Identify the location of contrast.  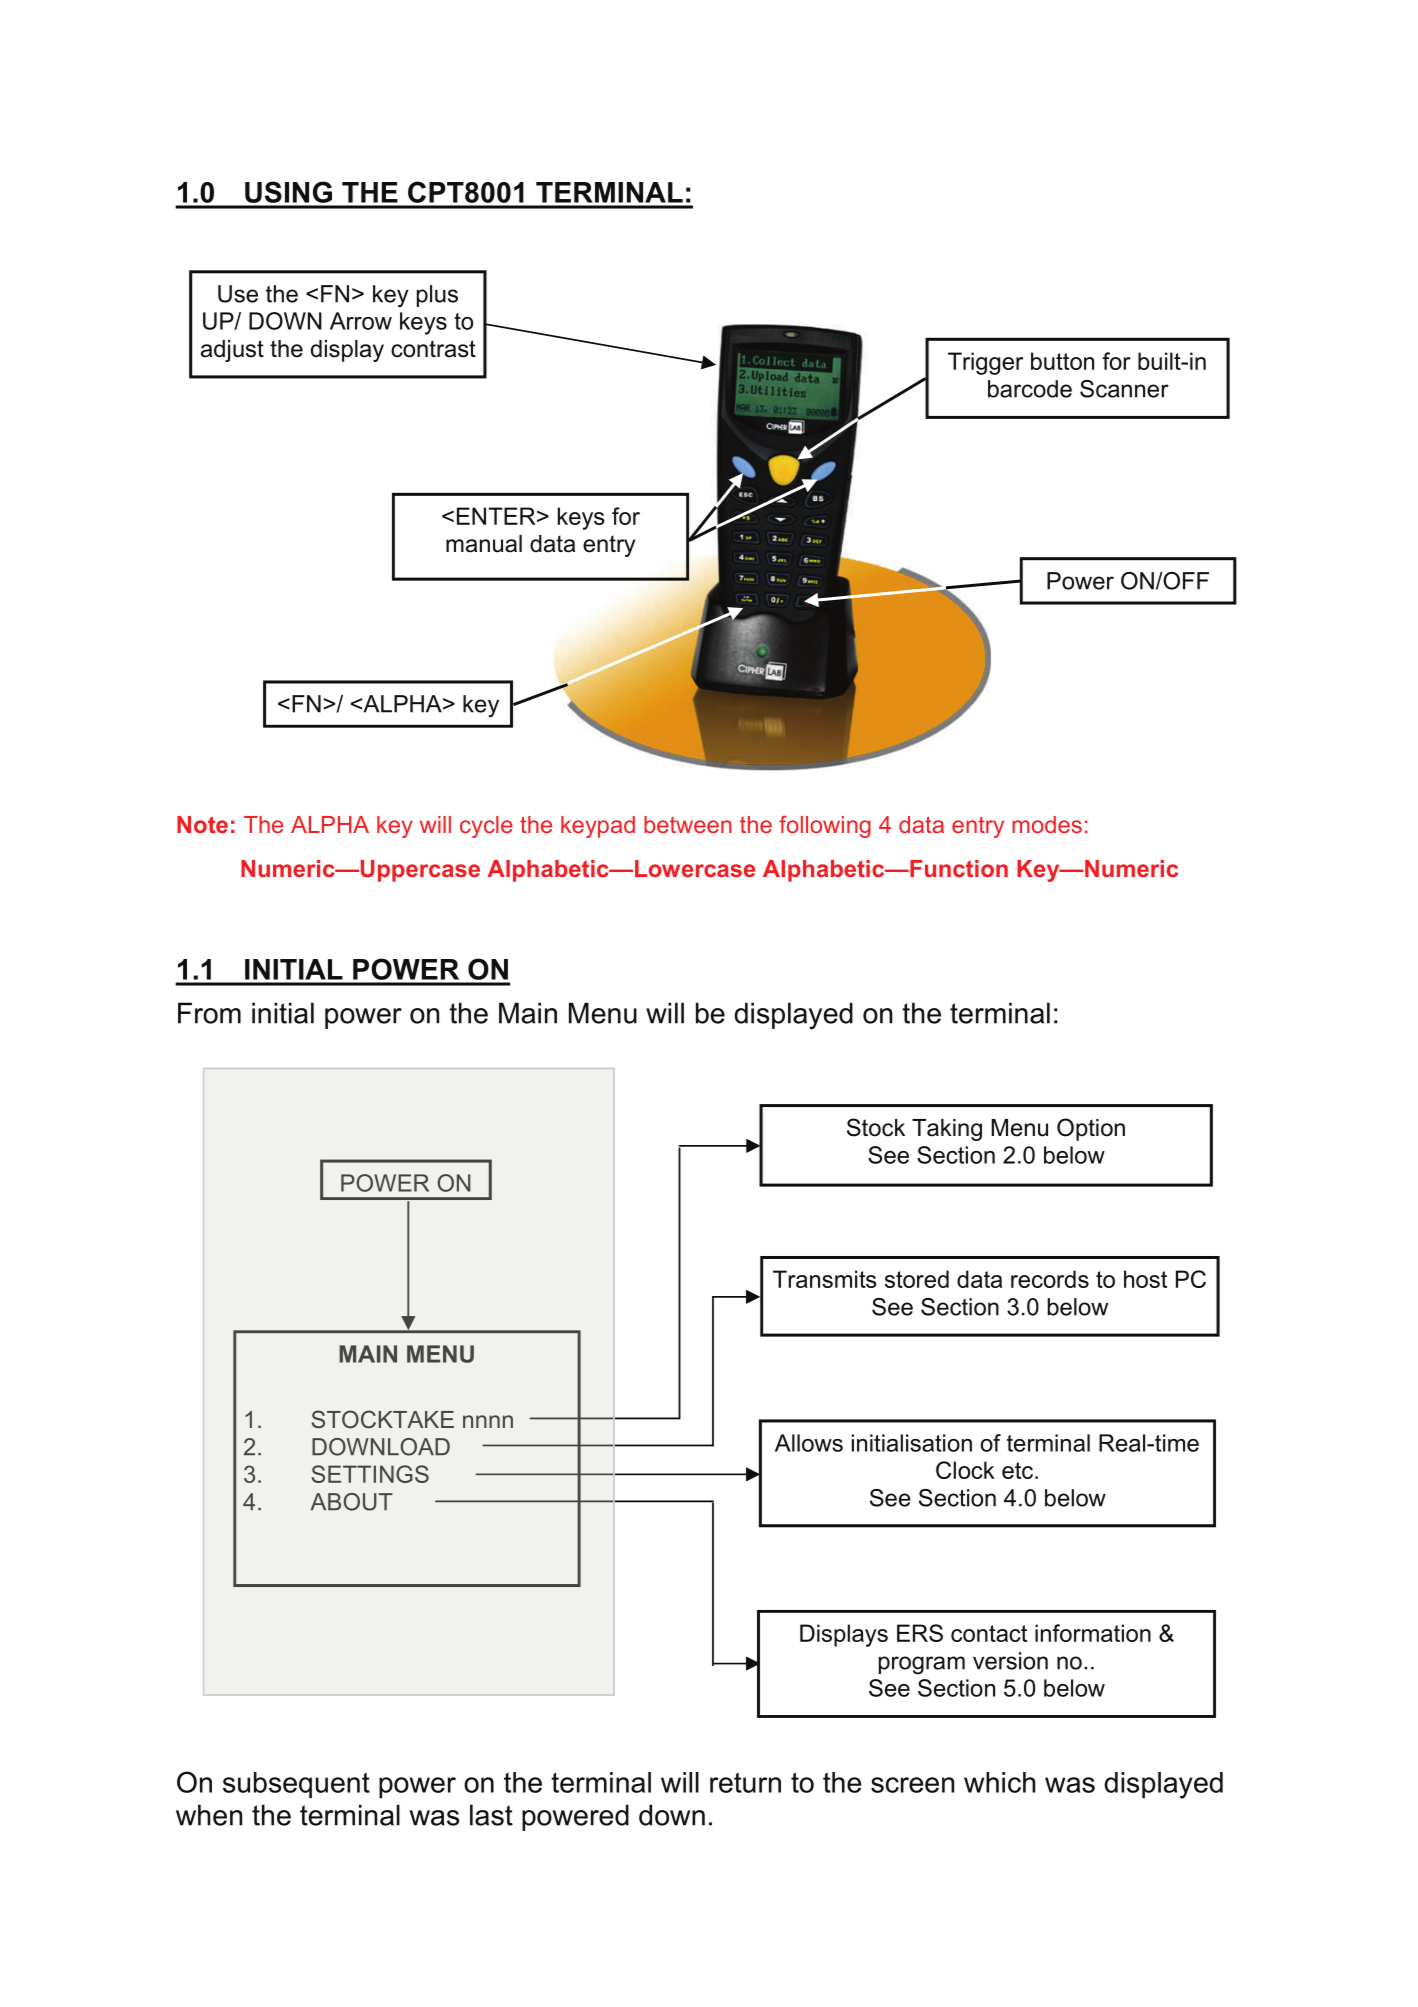
(433, 349).
